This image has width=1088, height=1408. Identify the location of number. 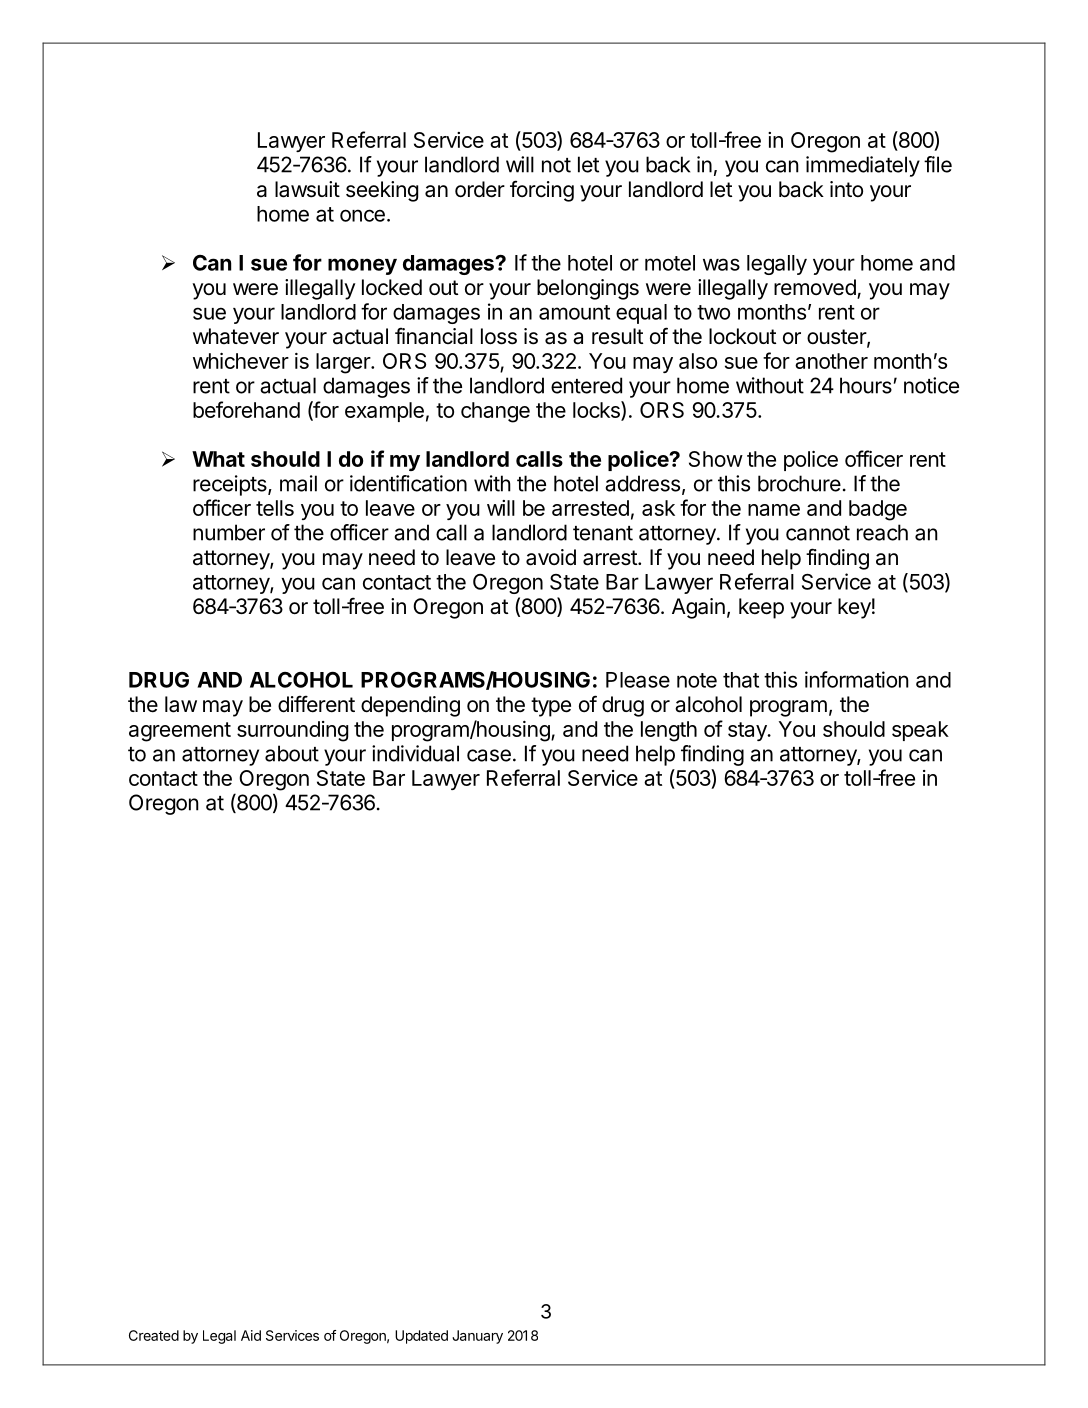
(229, 532).
